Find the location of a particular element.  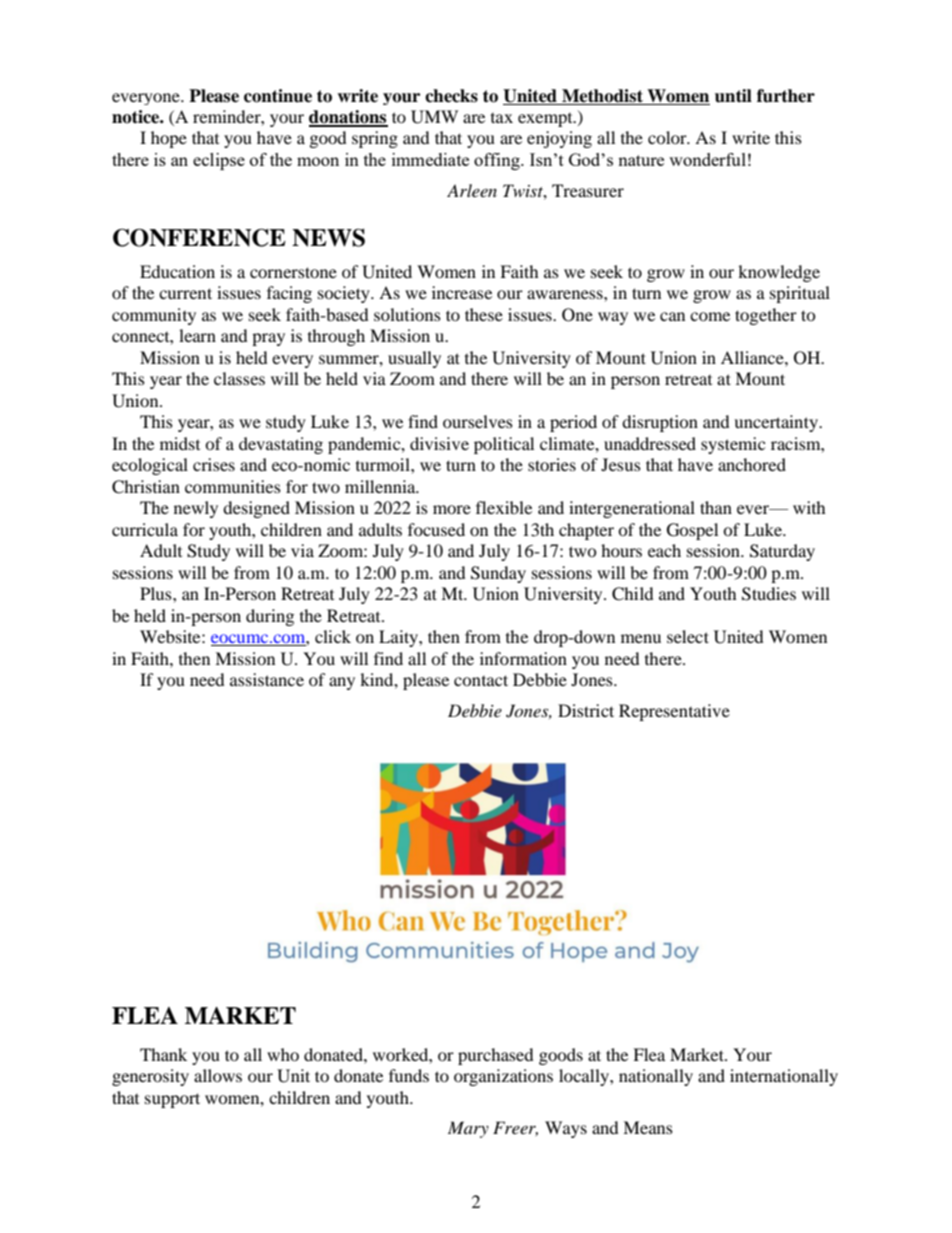

District is located at coordinates (586, 710).
